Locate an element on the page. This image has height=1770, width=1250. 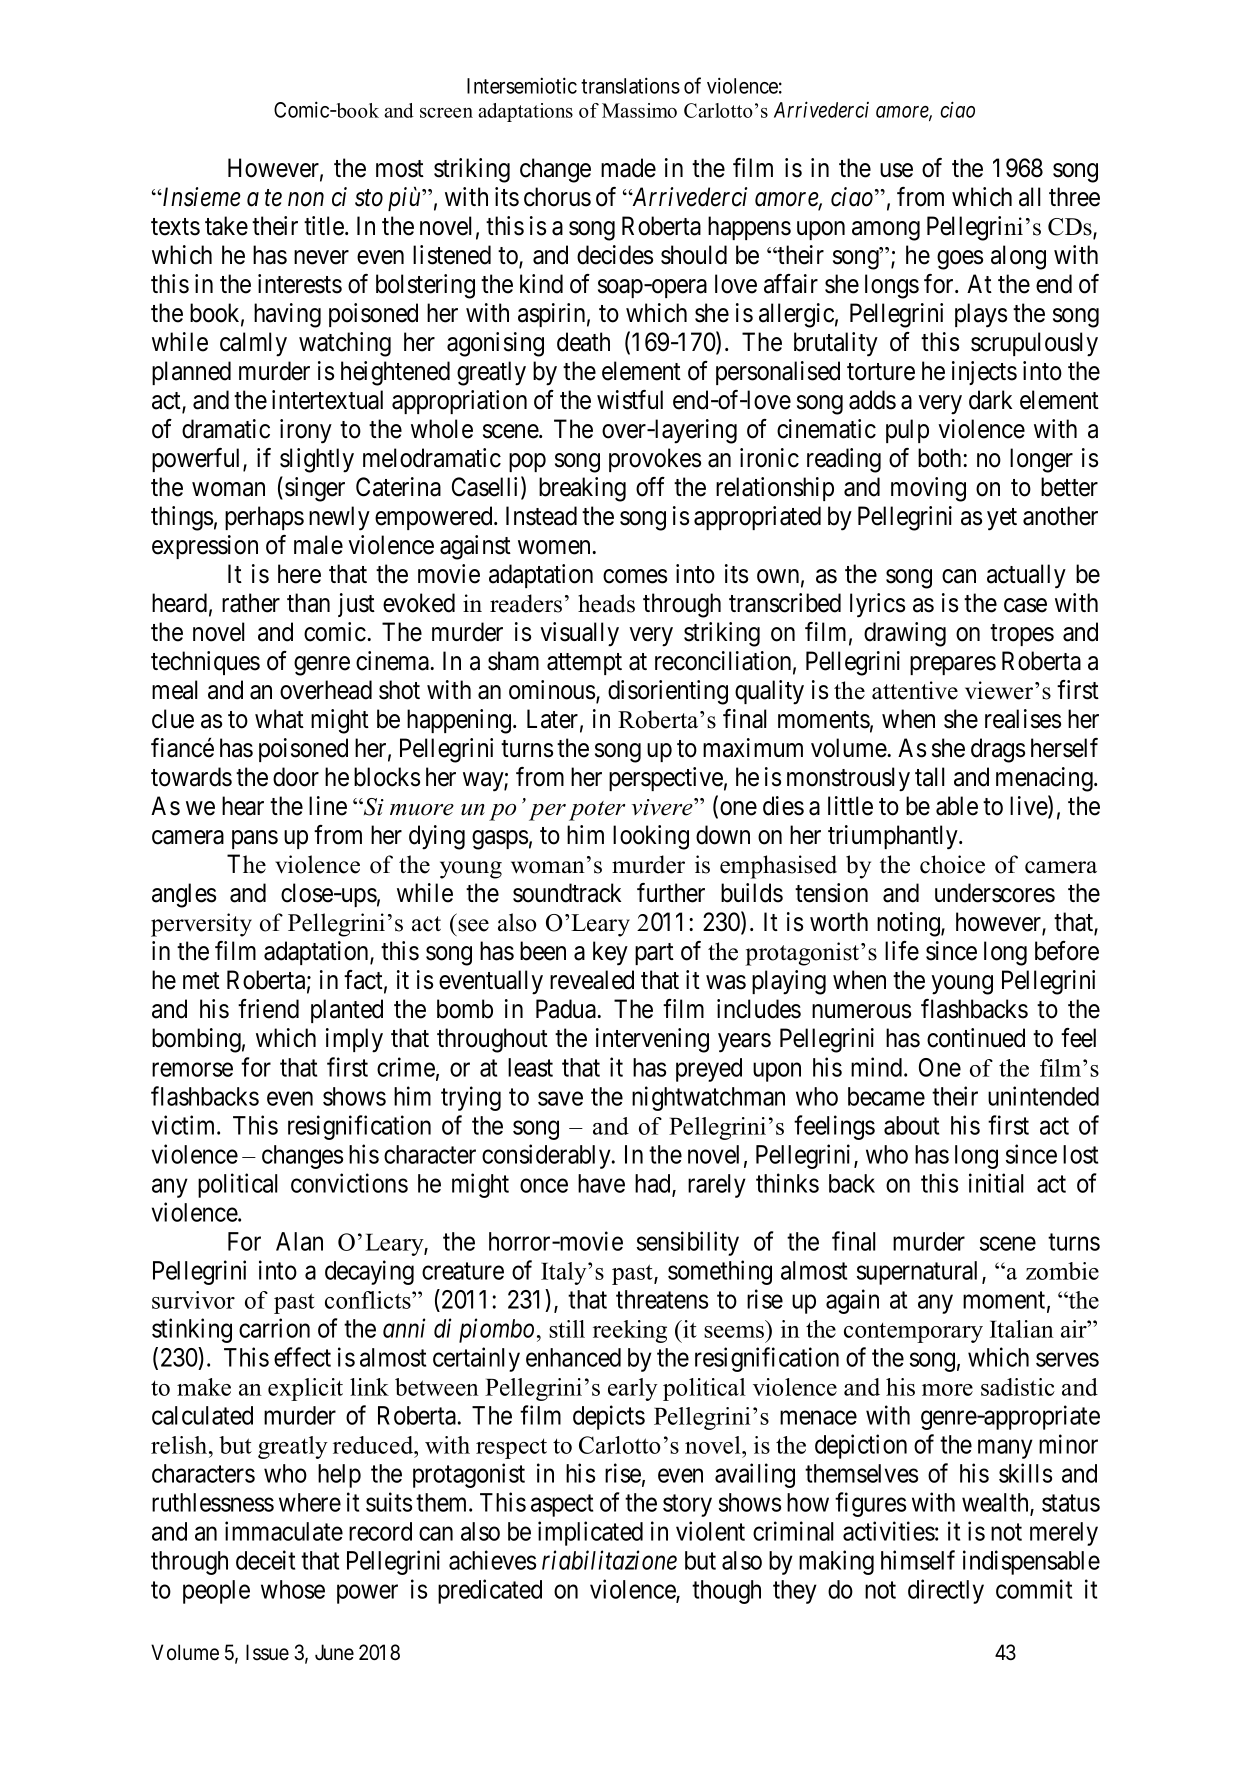
Alan is located at coordinates (299, 1241).
